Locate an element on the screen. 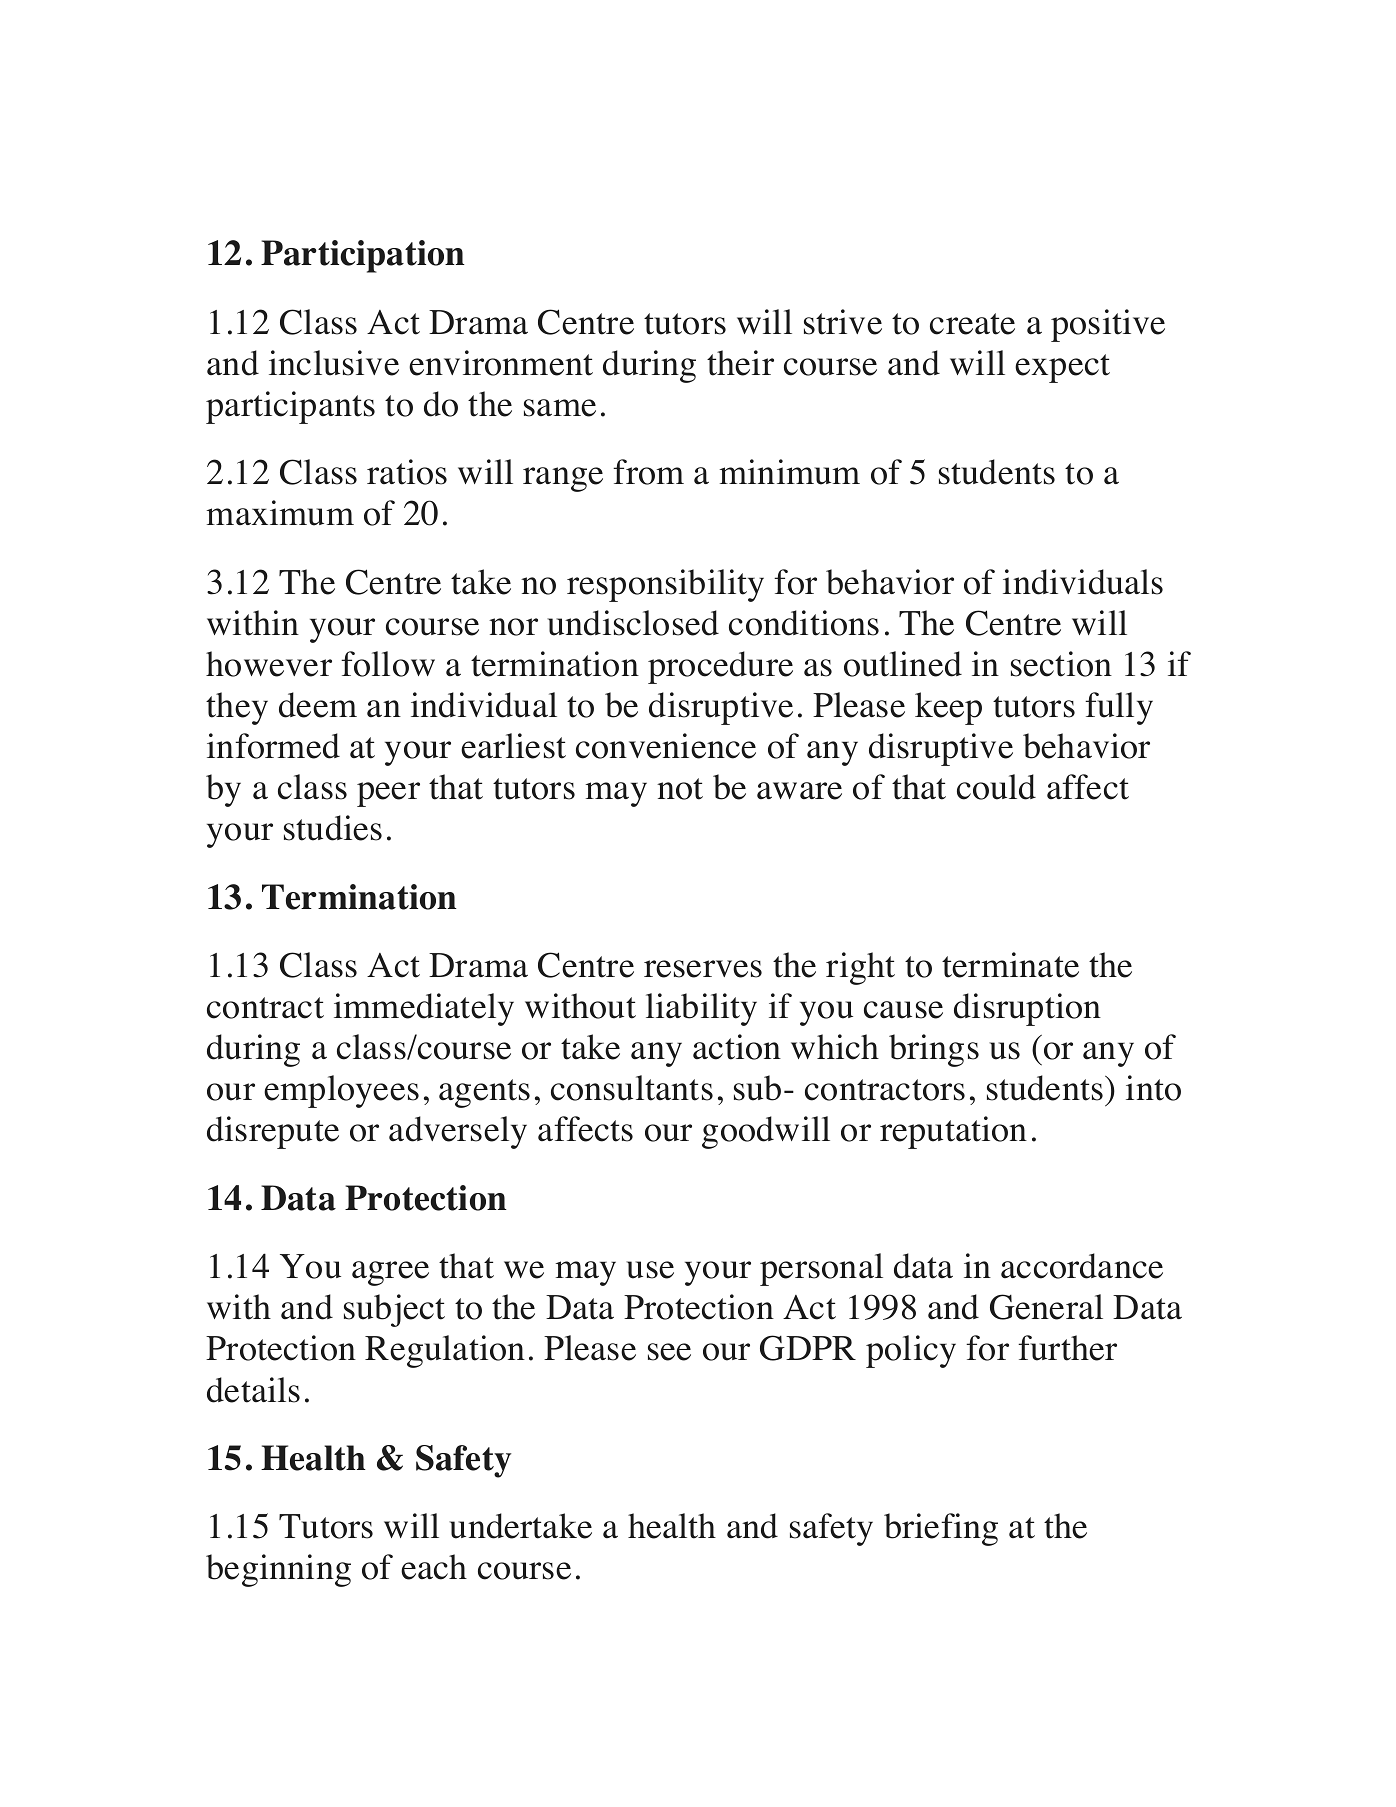  terminate is located at coordinates (1010, 965).
